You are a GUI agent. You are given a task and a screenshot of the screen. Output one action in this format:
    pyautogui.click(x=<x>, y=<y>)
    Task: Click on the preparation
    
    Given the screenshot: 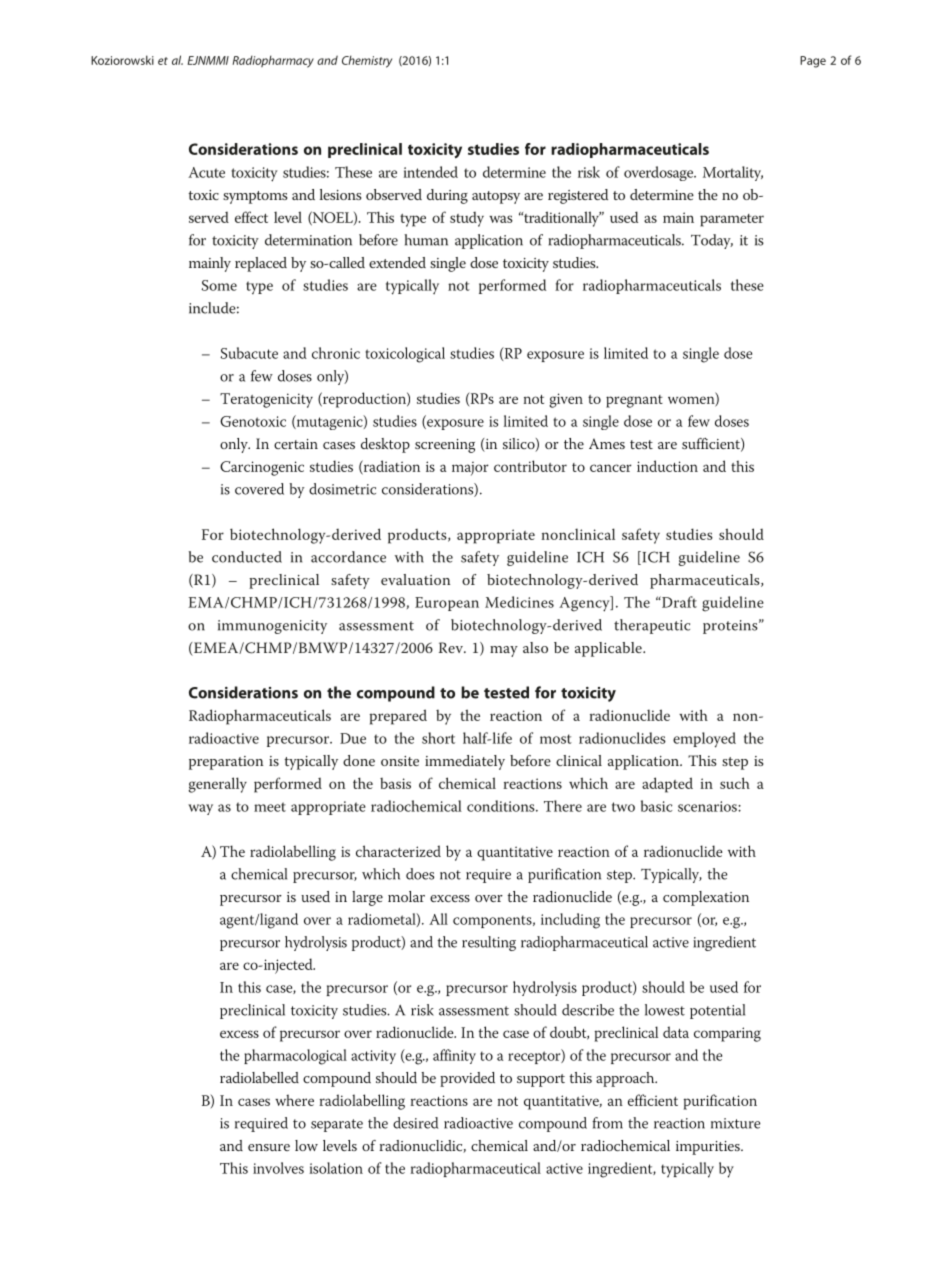 What is the action you would take?
    pyautogui.click(x=226, y=763)
